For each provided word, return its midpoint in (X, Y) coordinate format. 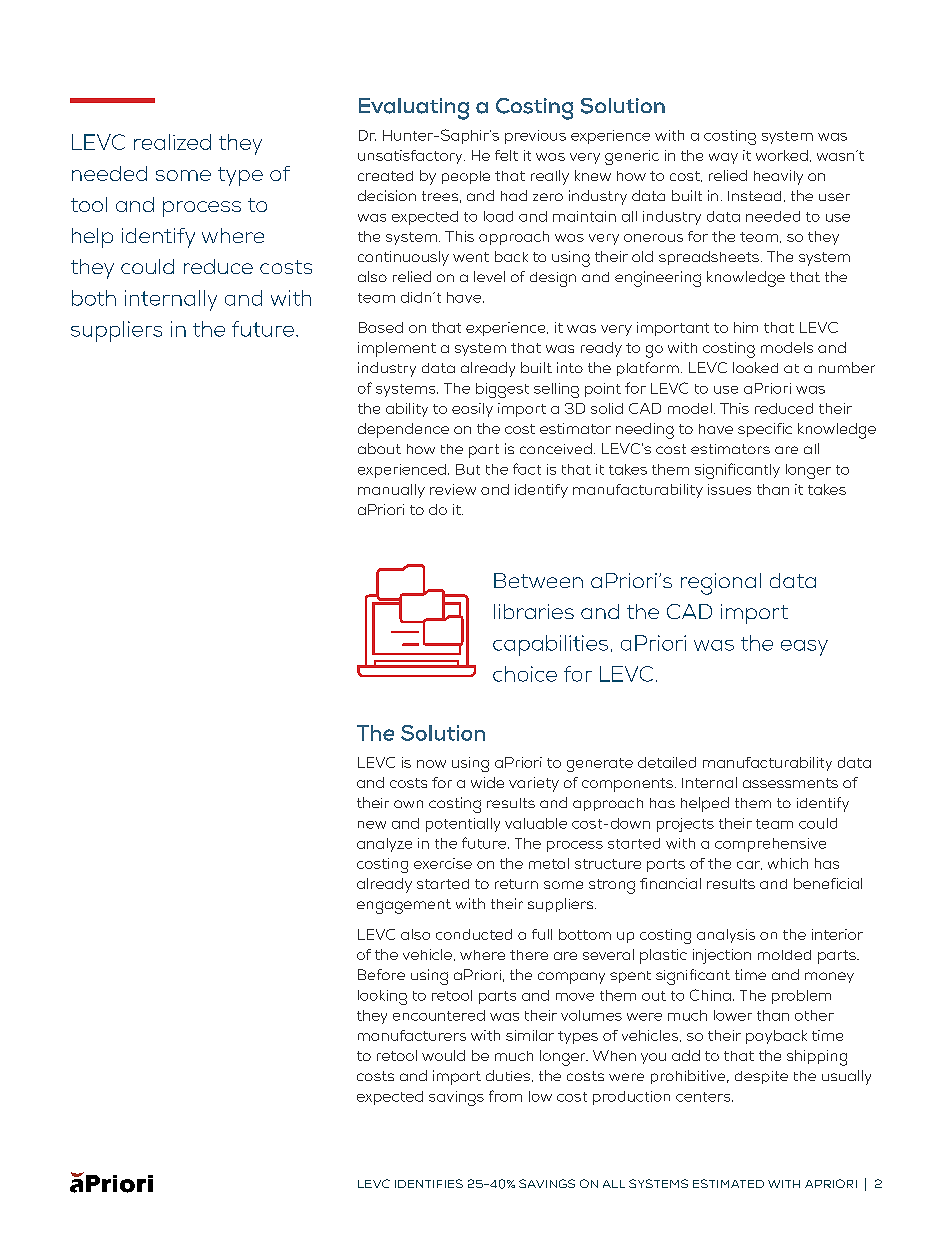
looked (755, 367)
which (788, 863)
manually (391, 491)
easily (472, 410)
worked (782, 155)
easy (804, 648)
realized (172, 142)
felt (506, 155)
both (94, 298)
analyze (384, 845)
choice (525, 674)
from (505, 1096)
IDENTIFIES (429, 1183)
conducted (474, 934)
